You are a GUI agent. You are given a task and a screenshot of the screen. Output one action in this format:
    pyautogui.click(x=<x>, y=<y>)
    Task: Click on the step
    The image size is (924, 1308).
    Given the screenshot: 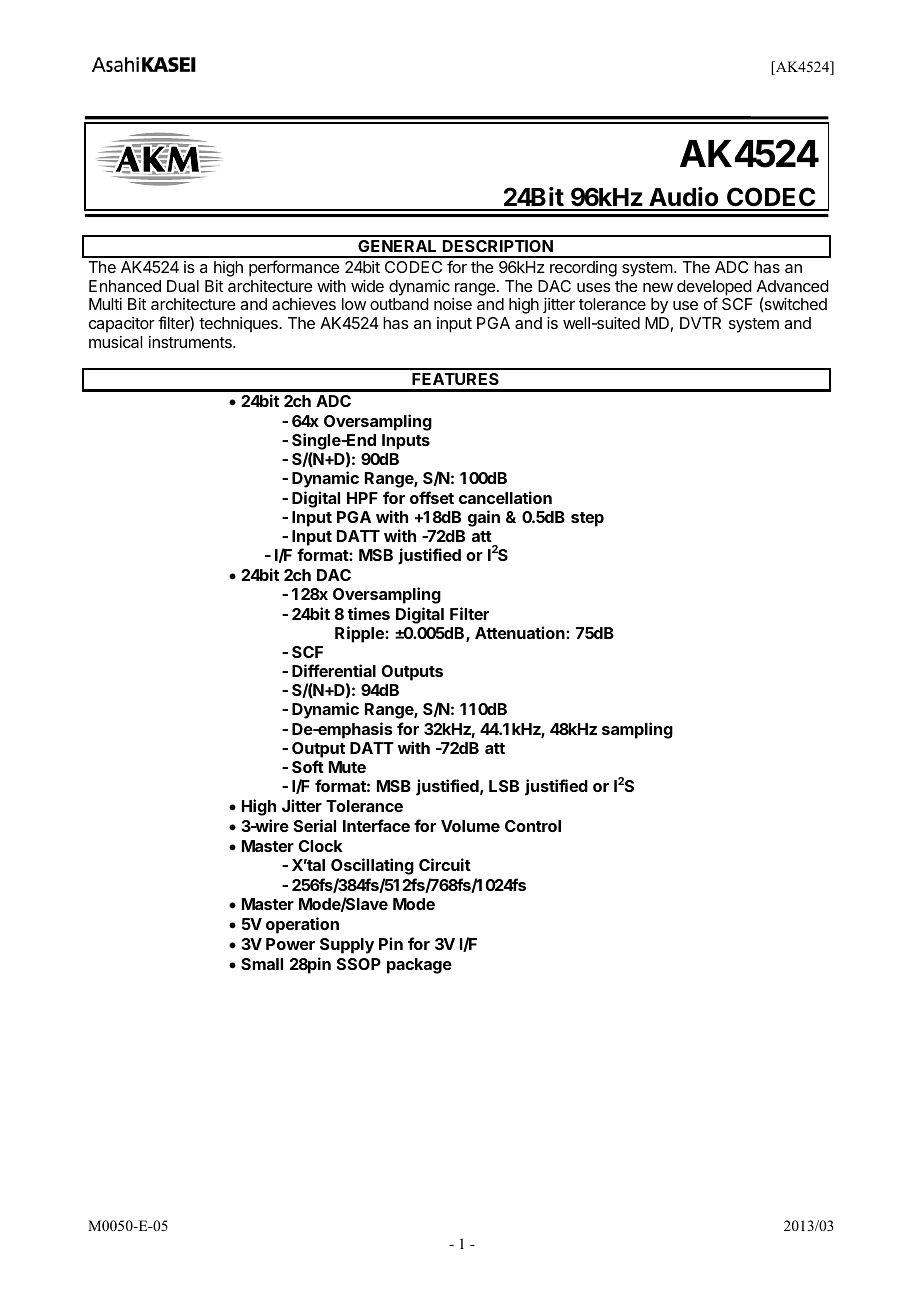 What is the action you would take?
    pyautogui.click(x=587, y=519)
